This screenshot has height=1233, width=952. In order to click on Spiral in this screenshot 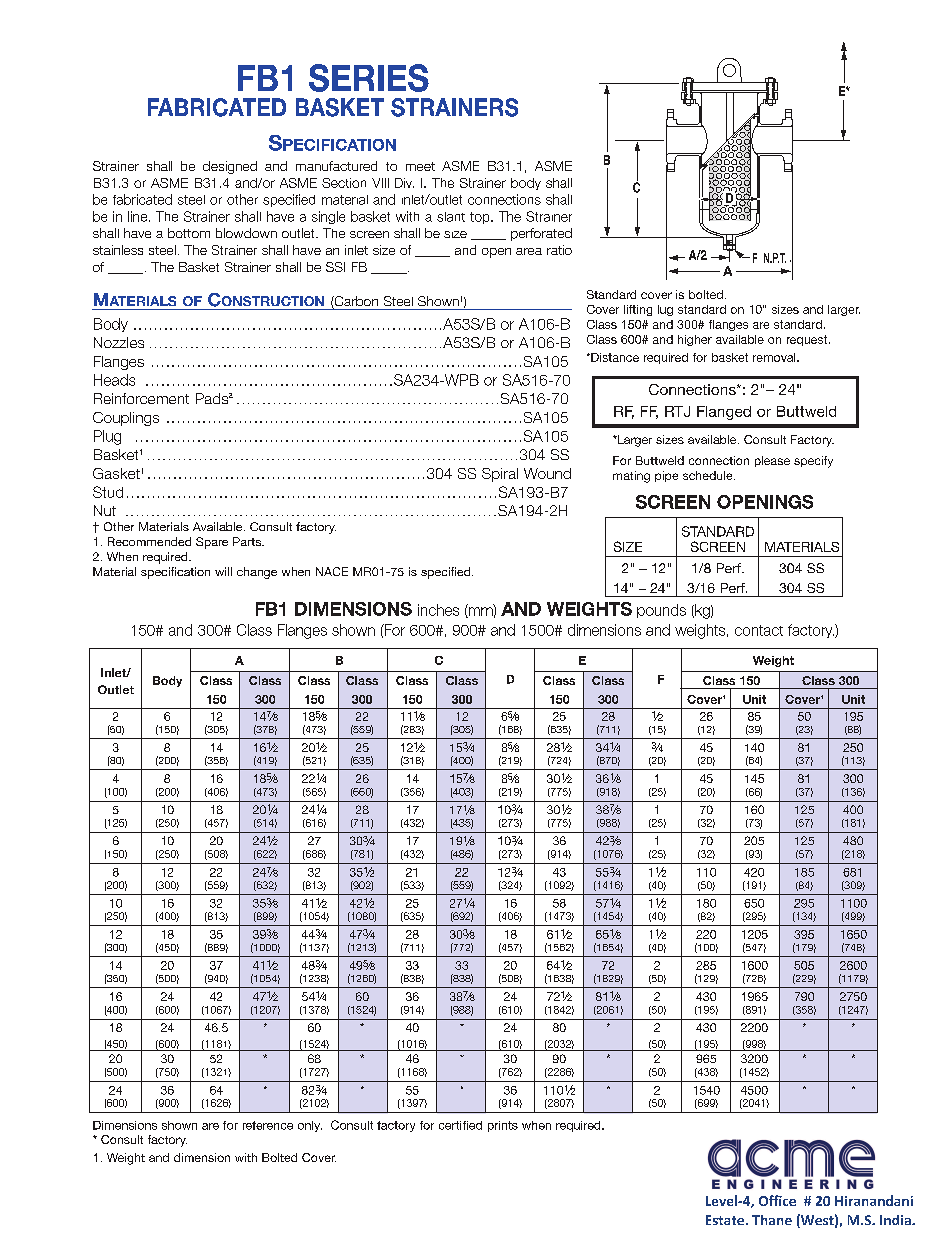, I will do `click(500, 475)`.
